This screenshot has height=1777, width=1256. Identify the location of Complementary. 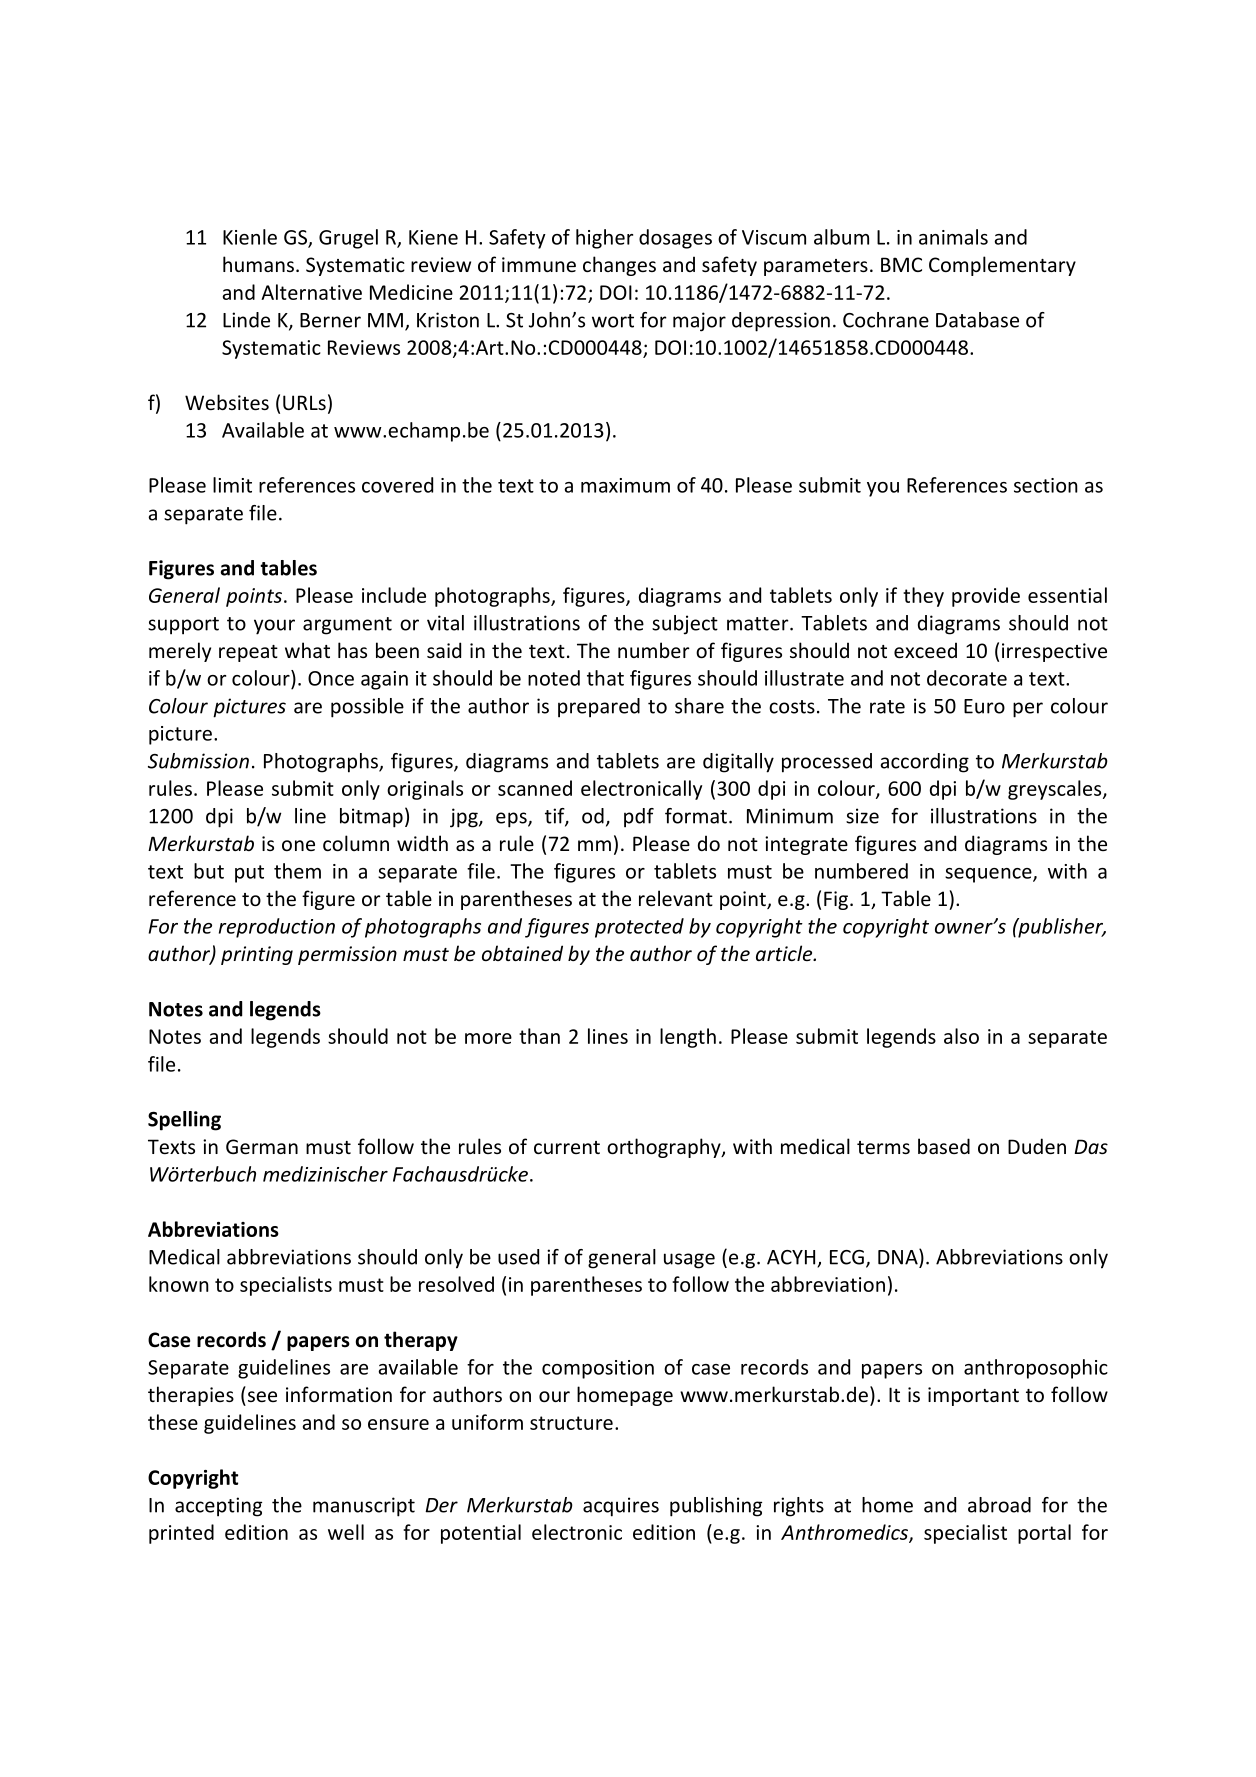
(1002, 266).
